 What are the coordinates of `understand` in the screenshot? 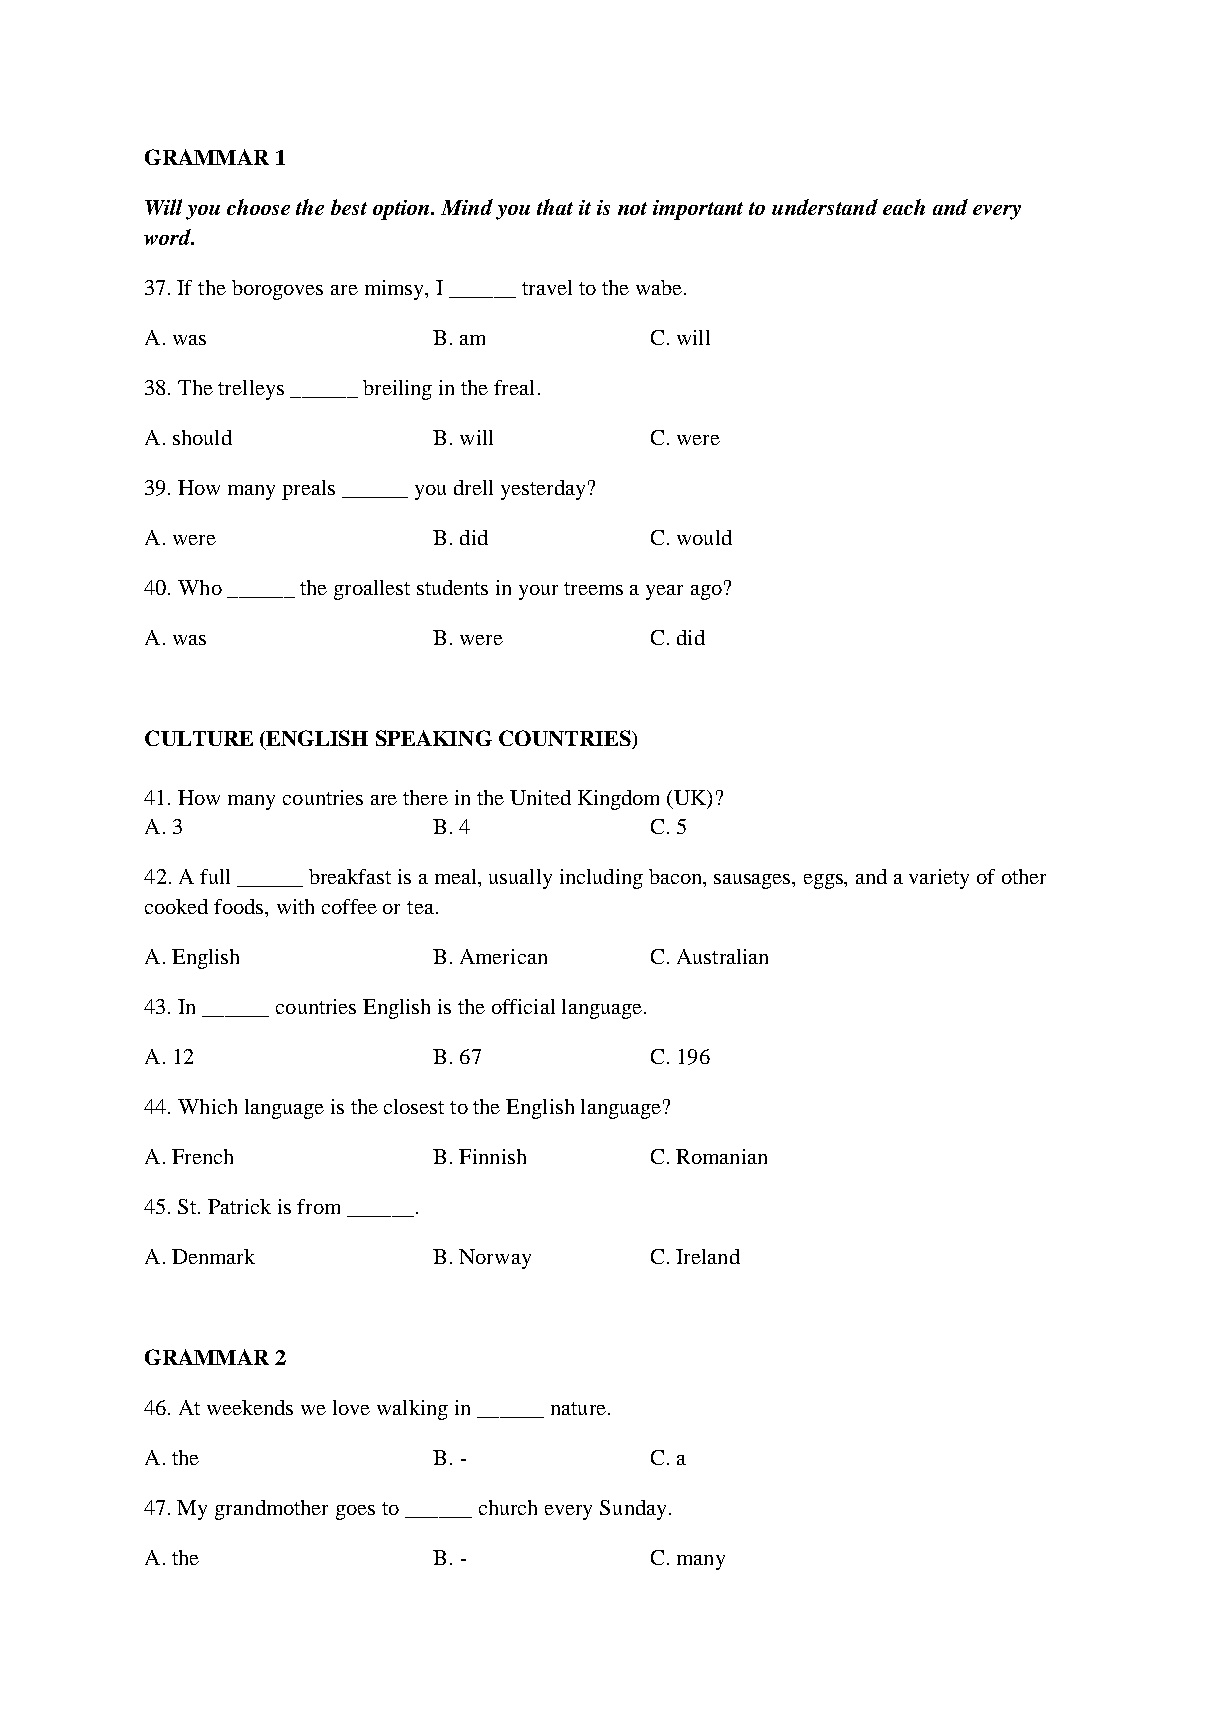 It's located at (825, 207).
